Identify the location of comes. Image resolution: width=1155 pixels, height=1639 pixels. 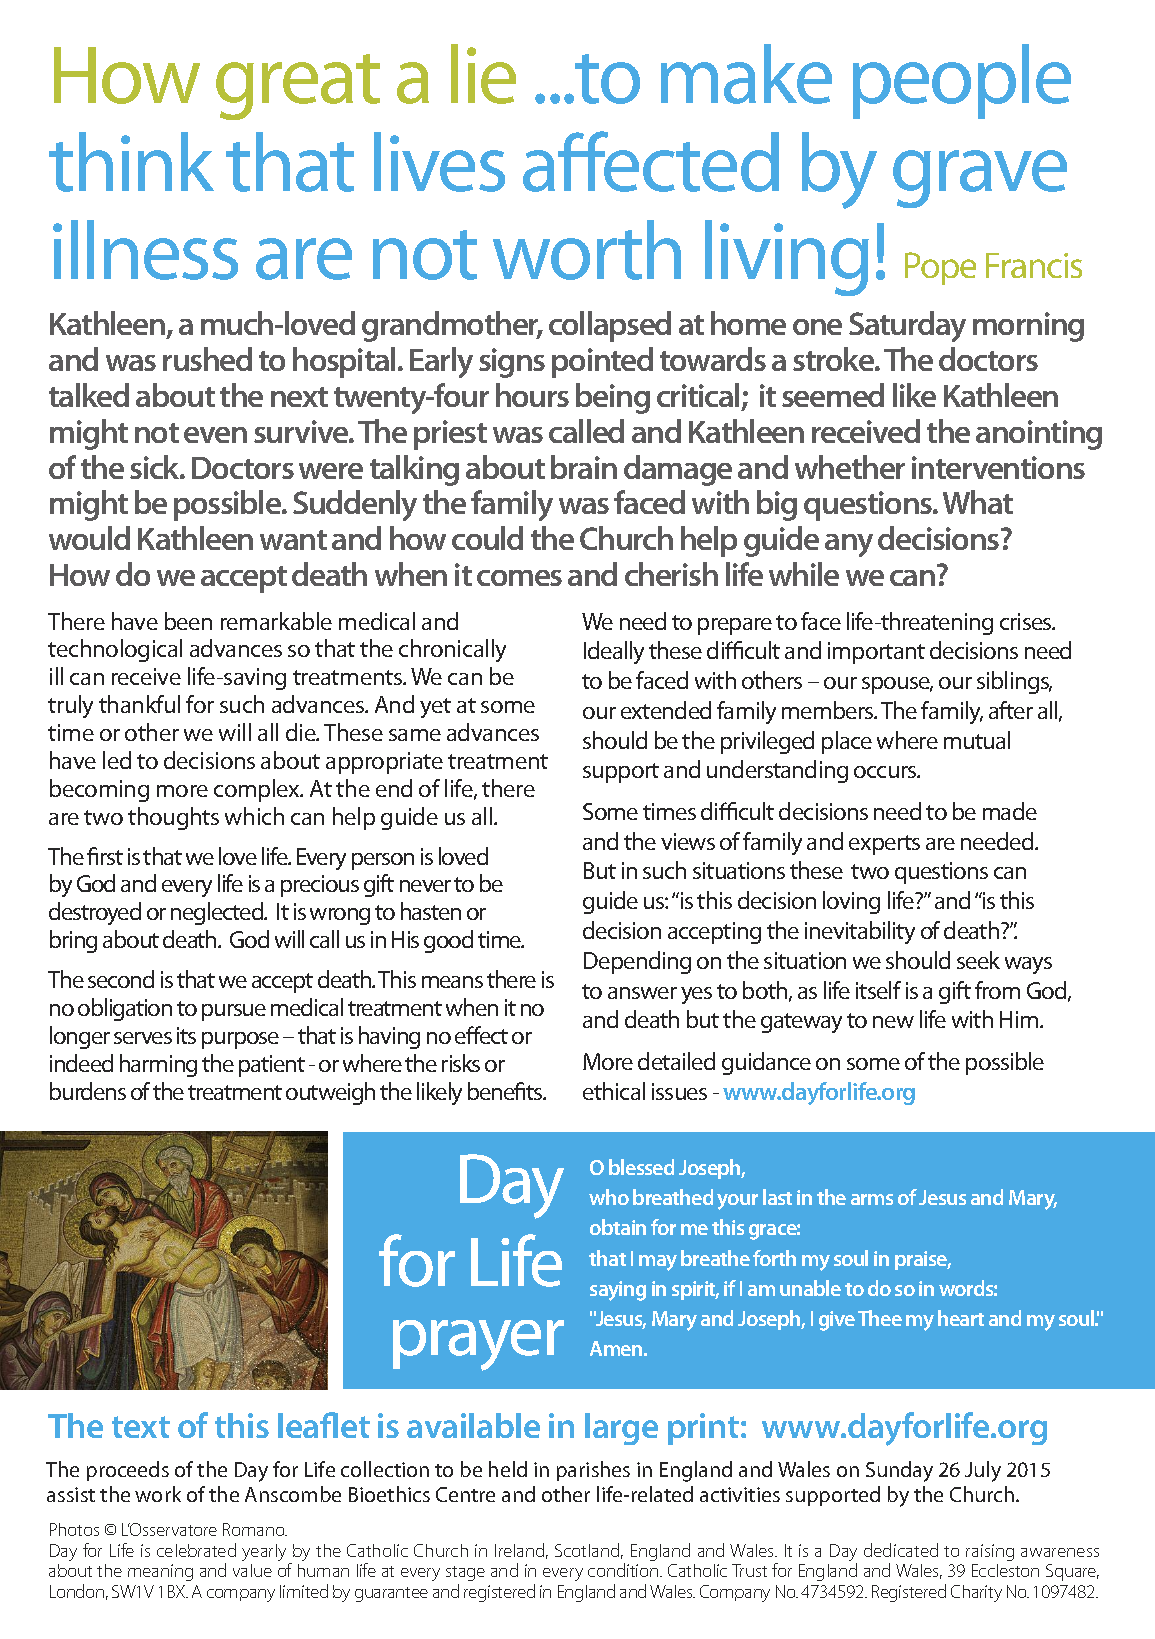
(519, 578).
